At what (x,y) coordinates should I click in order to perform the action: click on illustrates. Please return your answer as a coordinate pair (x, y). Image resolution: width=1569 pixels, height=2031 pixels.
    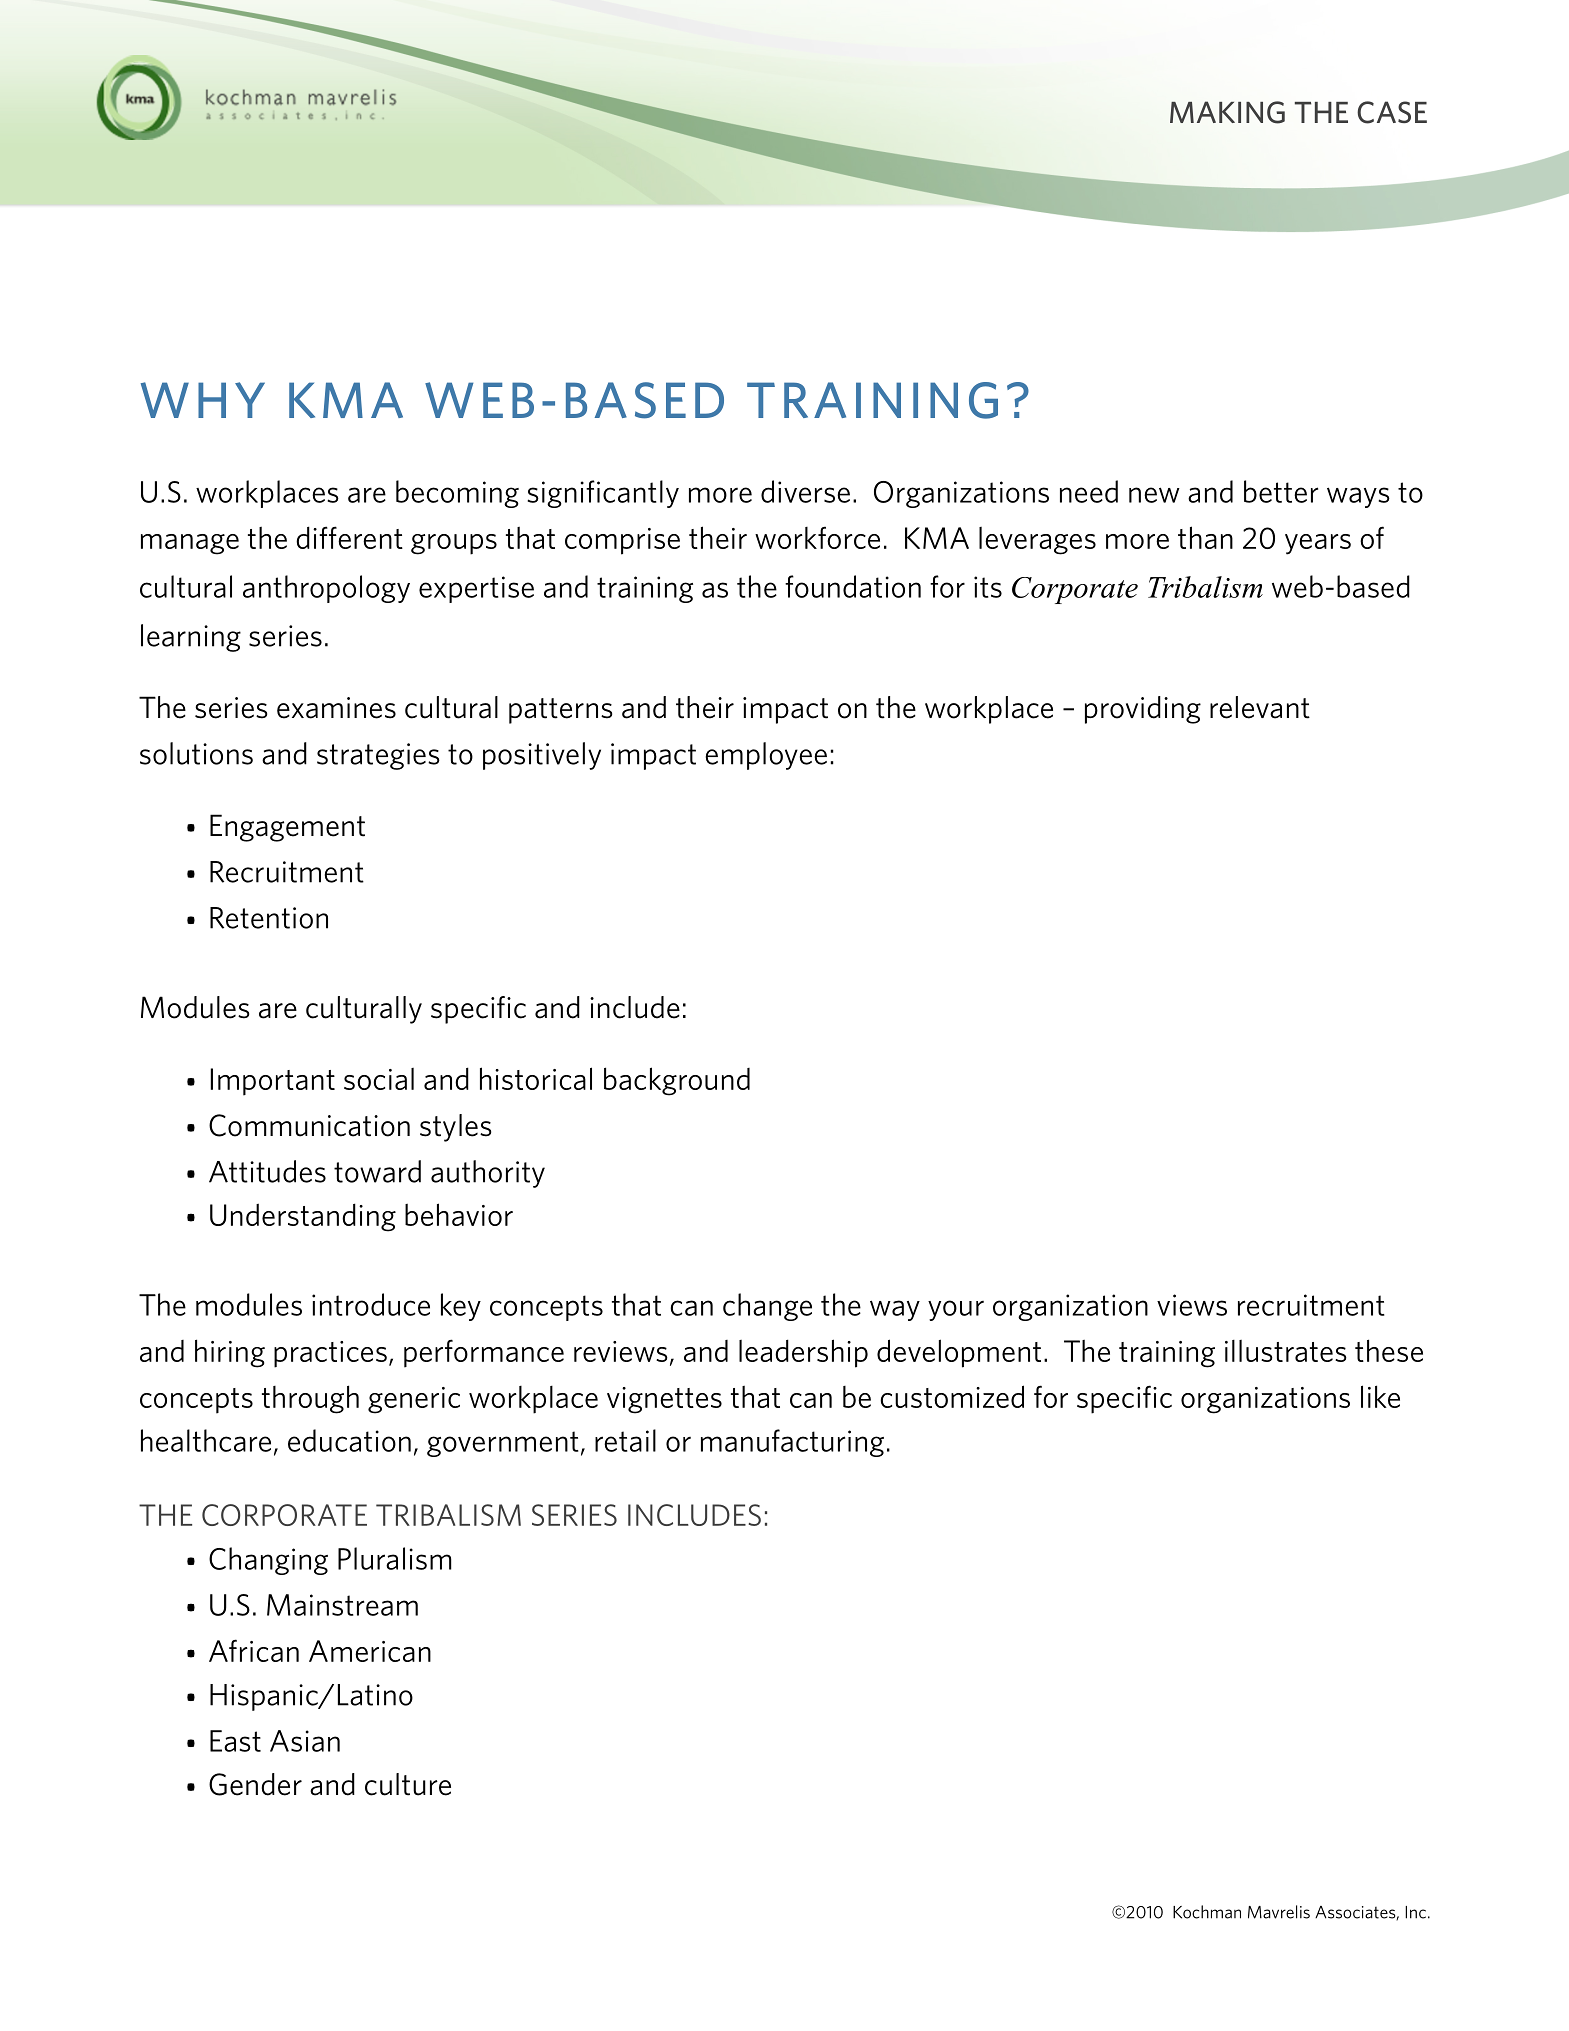
    Looking at the image, I should click on (1286, 1351).
